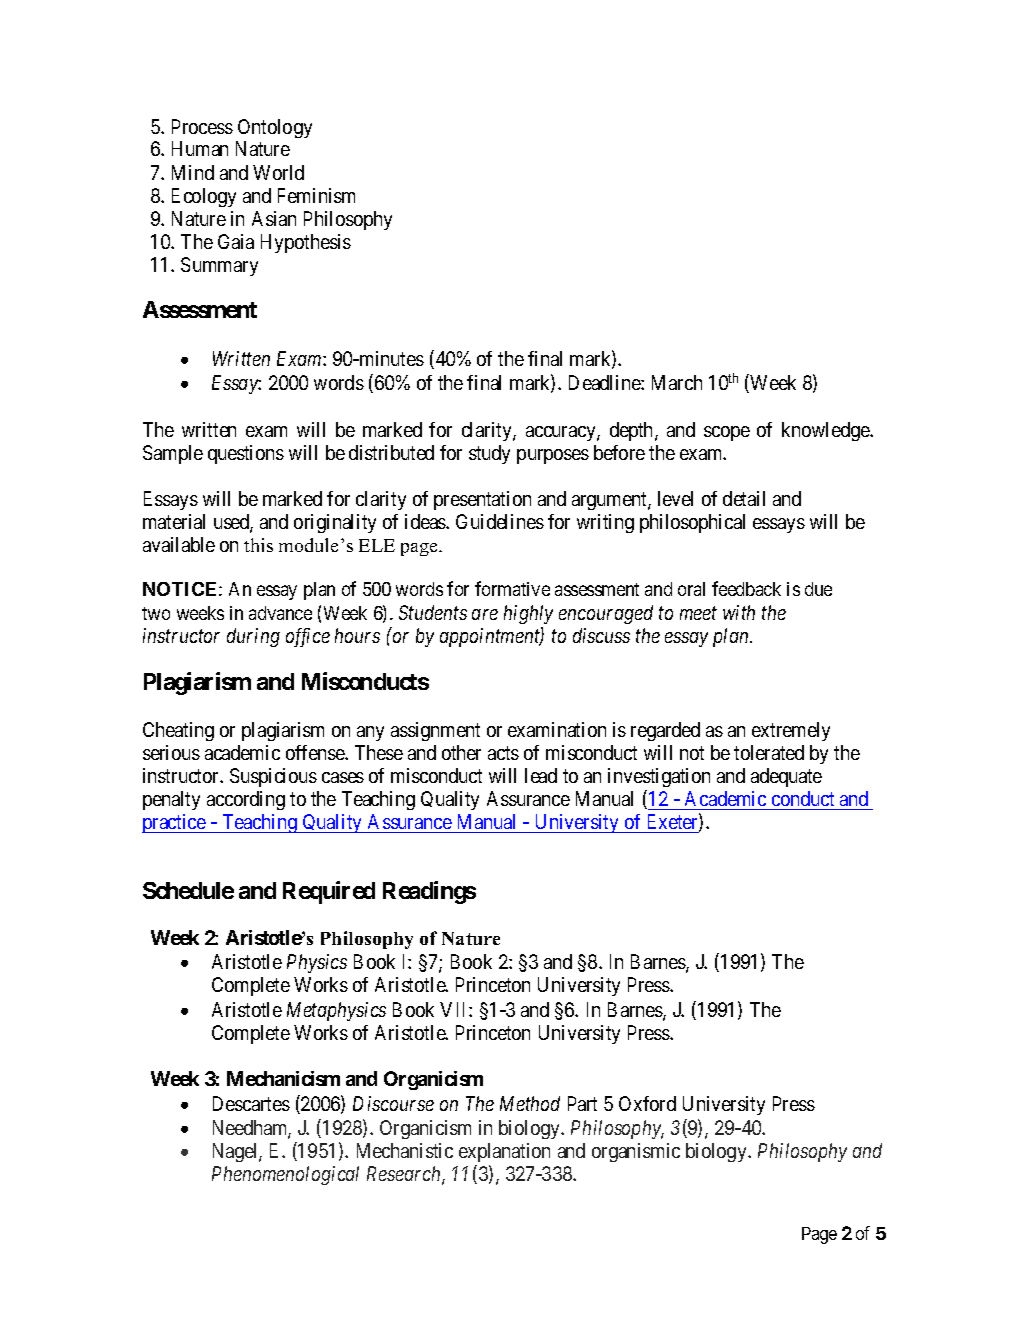  Describe the element at coordinates (200, 148) in the document. I see `Human` at that location.
